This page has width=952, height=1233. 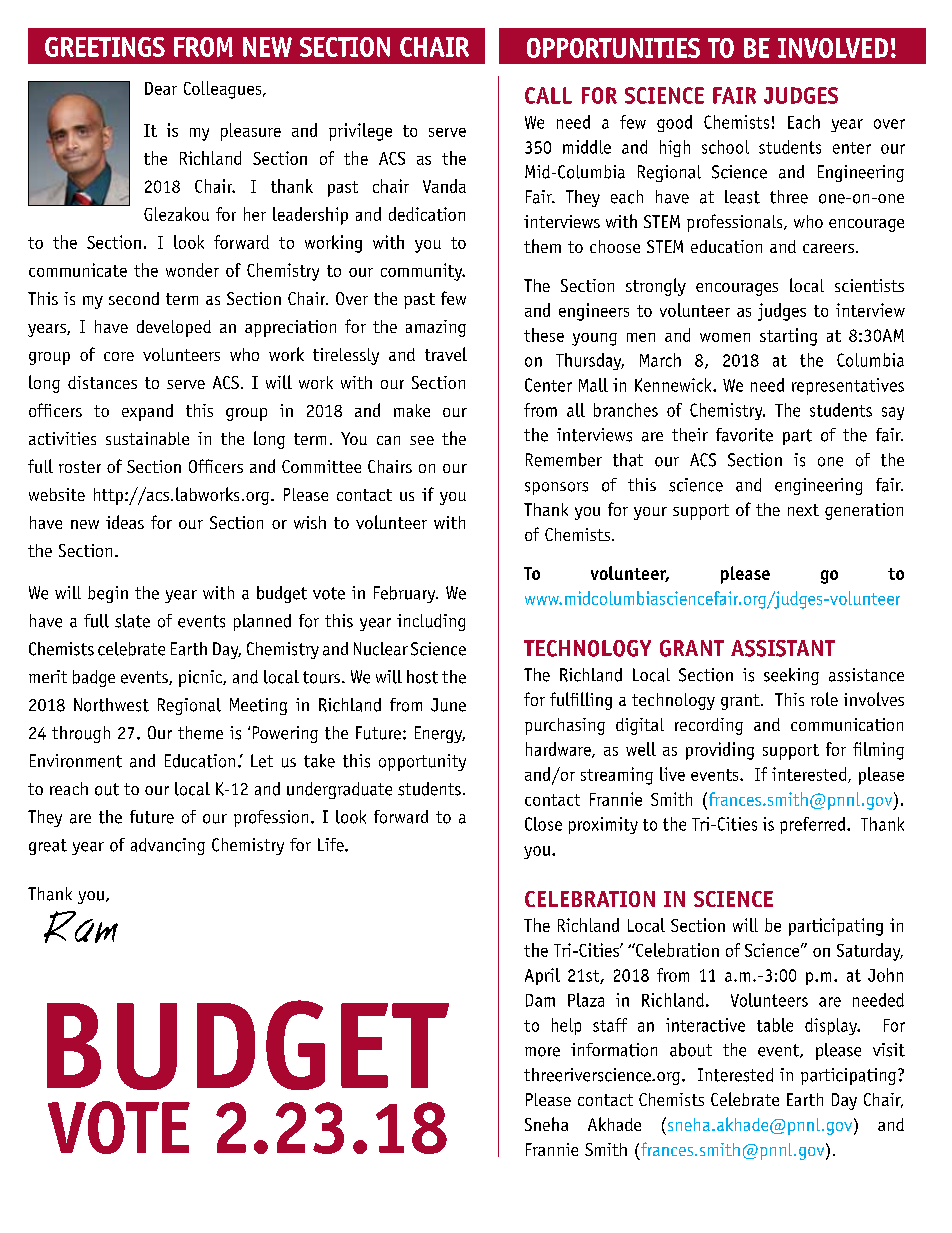 I want to click on next, so click(x=803, y=510).
